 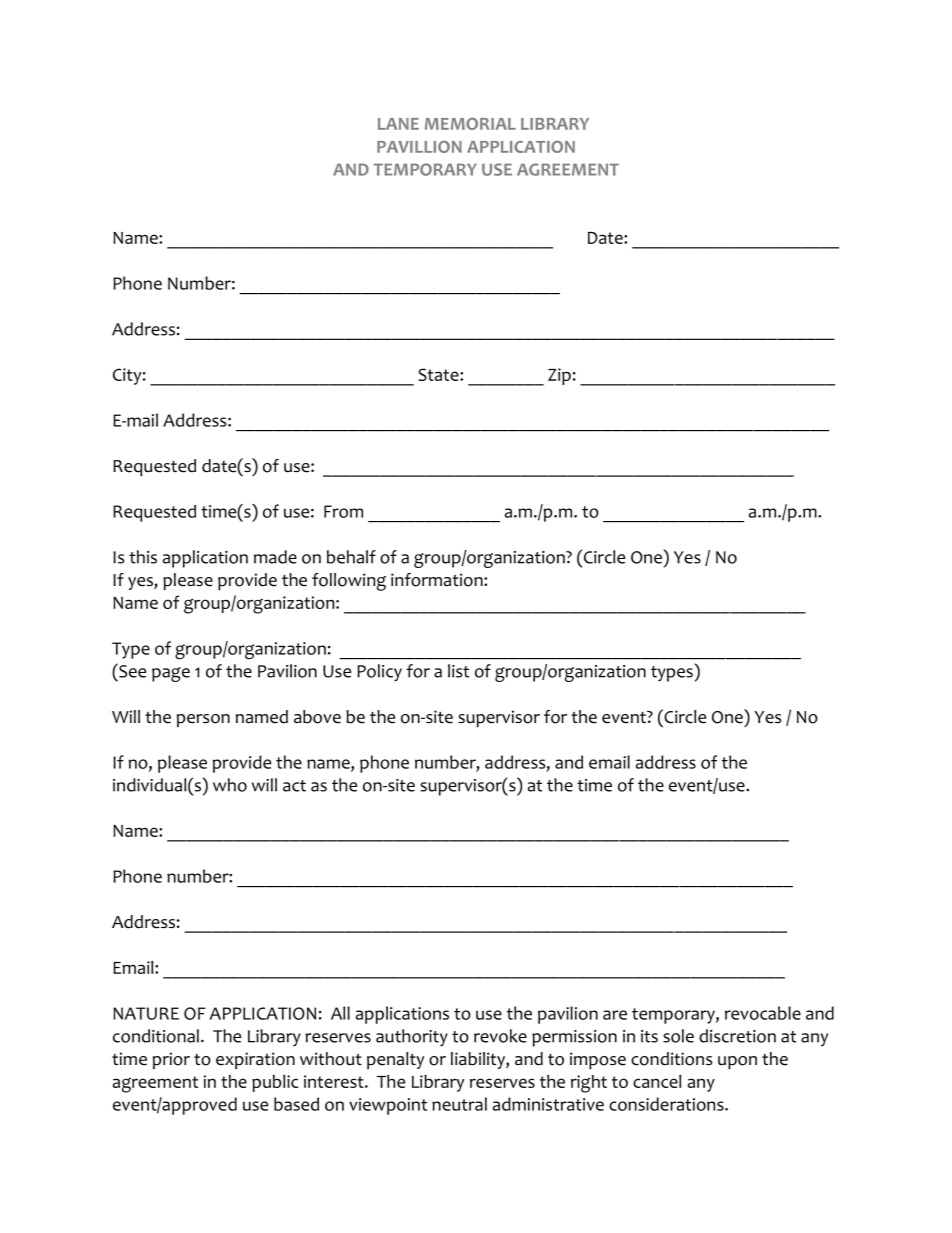 What do you see at coordinates (458, 671) in the document?
I see `list` at bounding box center [458, 671].
